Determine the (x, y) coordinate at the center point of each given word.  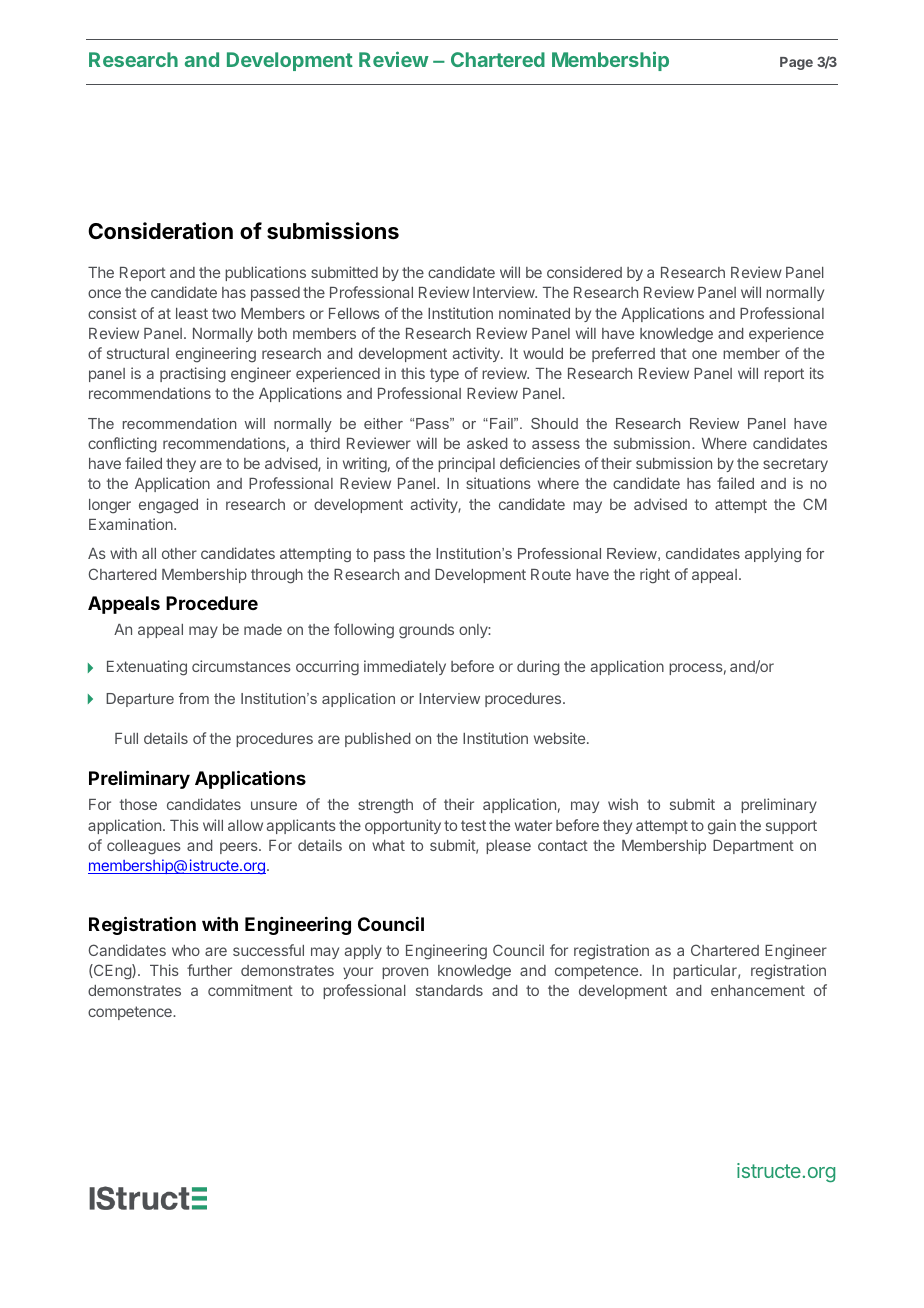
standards (449, 990)
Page (796, 63)
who (186, 950)
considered (584, 272)
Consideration (160, 231)
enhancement (758, 990)
